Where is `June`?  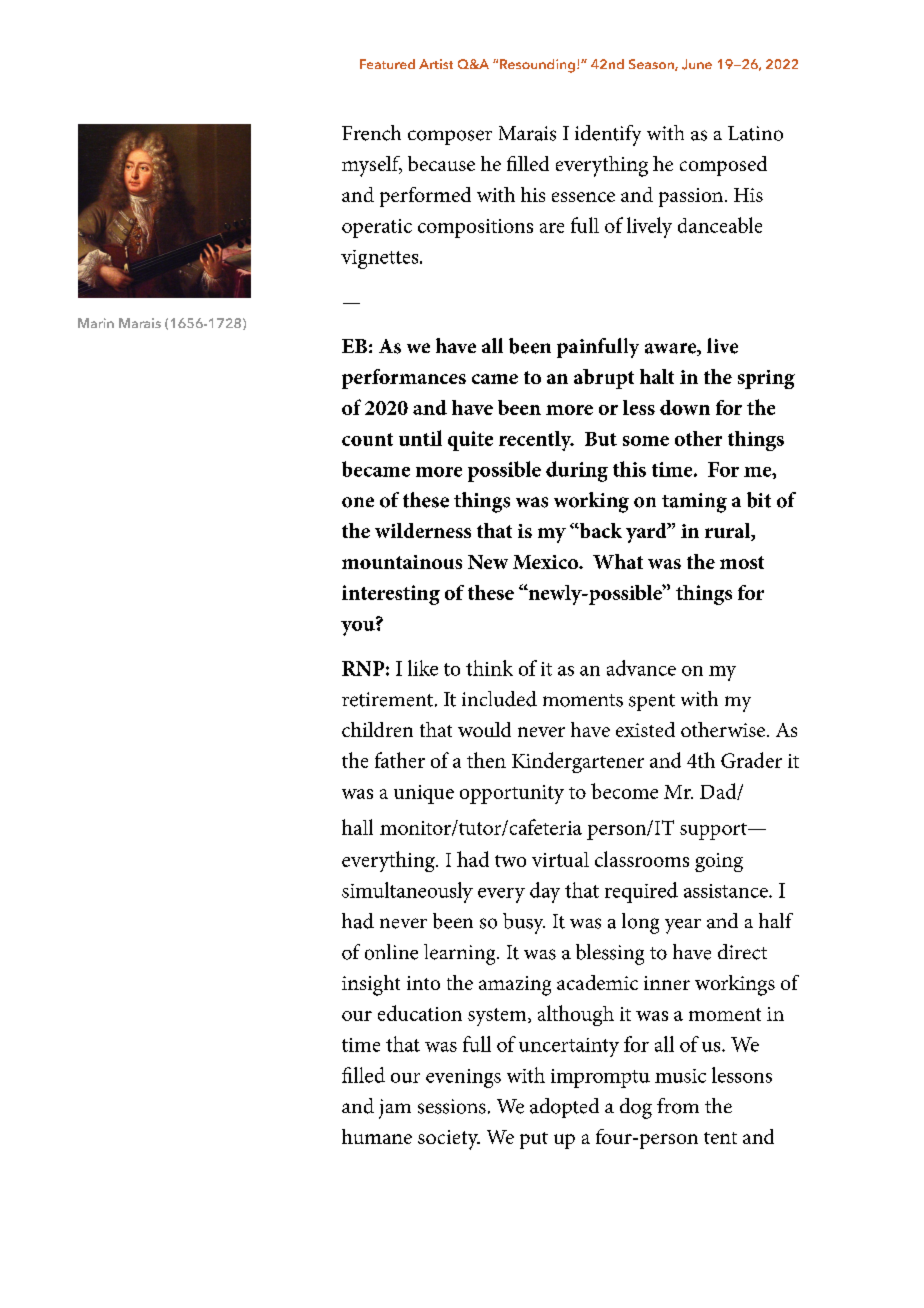
June is located at coordinates (697, 64).
